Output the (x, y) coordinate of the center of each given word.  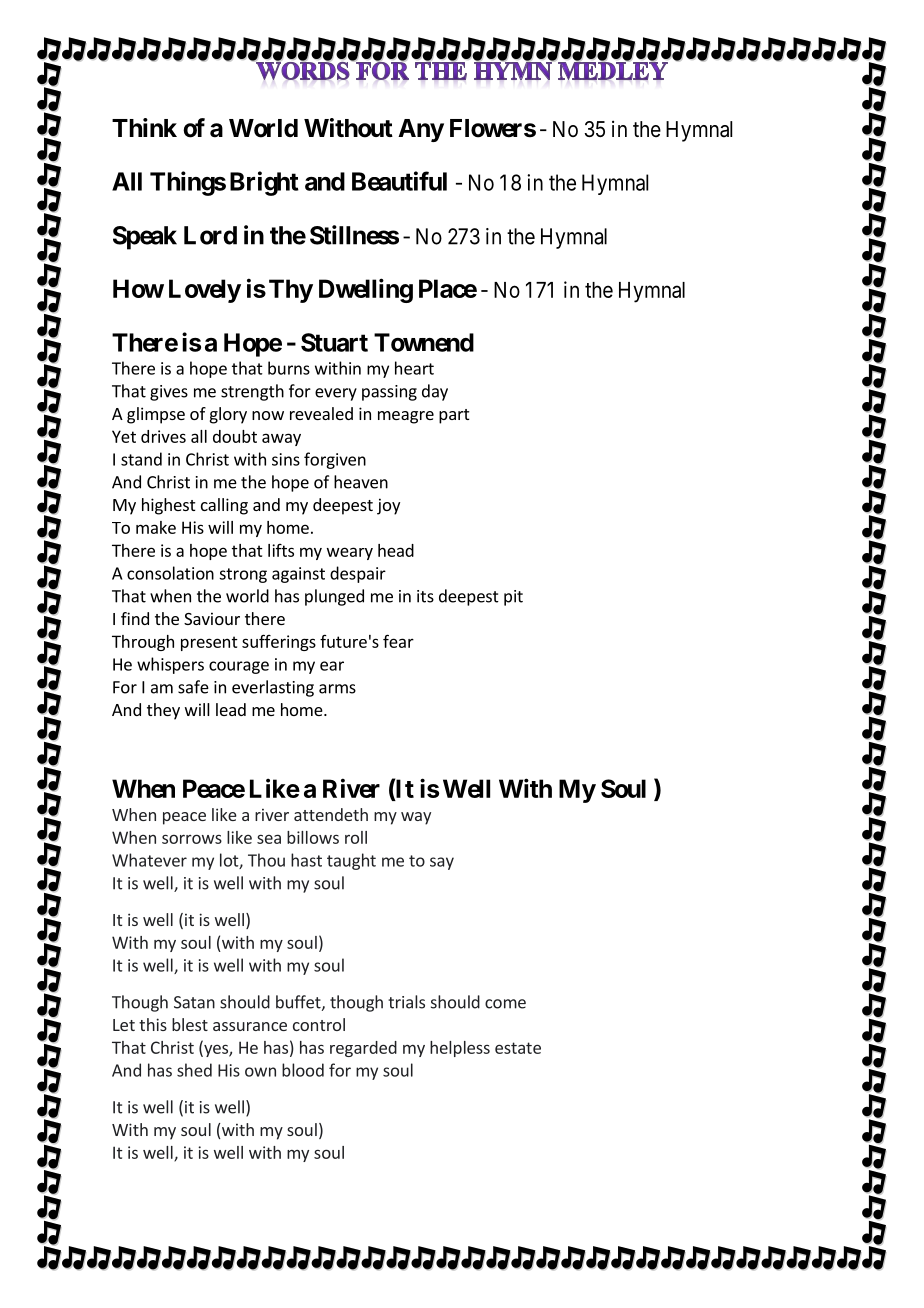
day (435, 392)
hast (306, 860)
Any (421, 130)
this (153, 1024)
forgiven (335, 460)
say (442, 863)
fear (398, 641)
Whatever (149, 860)
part (454, 416)
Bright (264, 183)
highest (168, 506)
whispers (170, 665)
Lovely (205, 291)
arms (337, 689)
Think (144, 127)
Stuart (334, 342)
